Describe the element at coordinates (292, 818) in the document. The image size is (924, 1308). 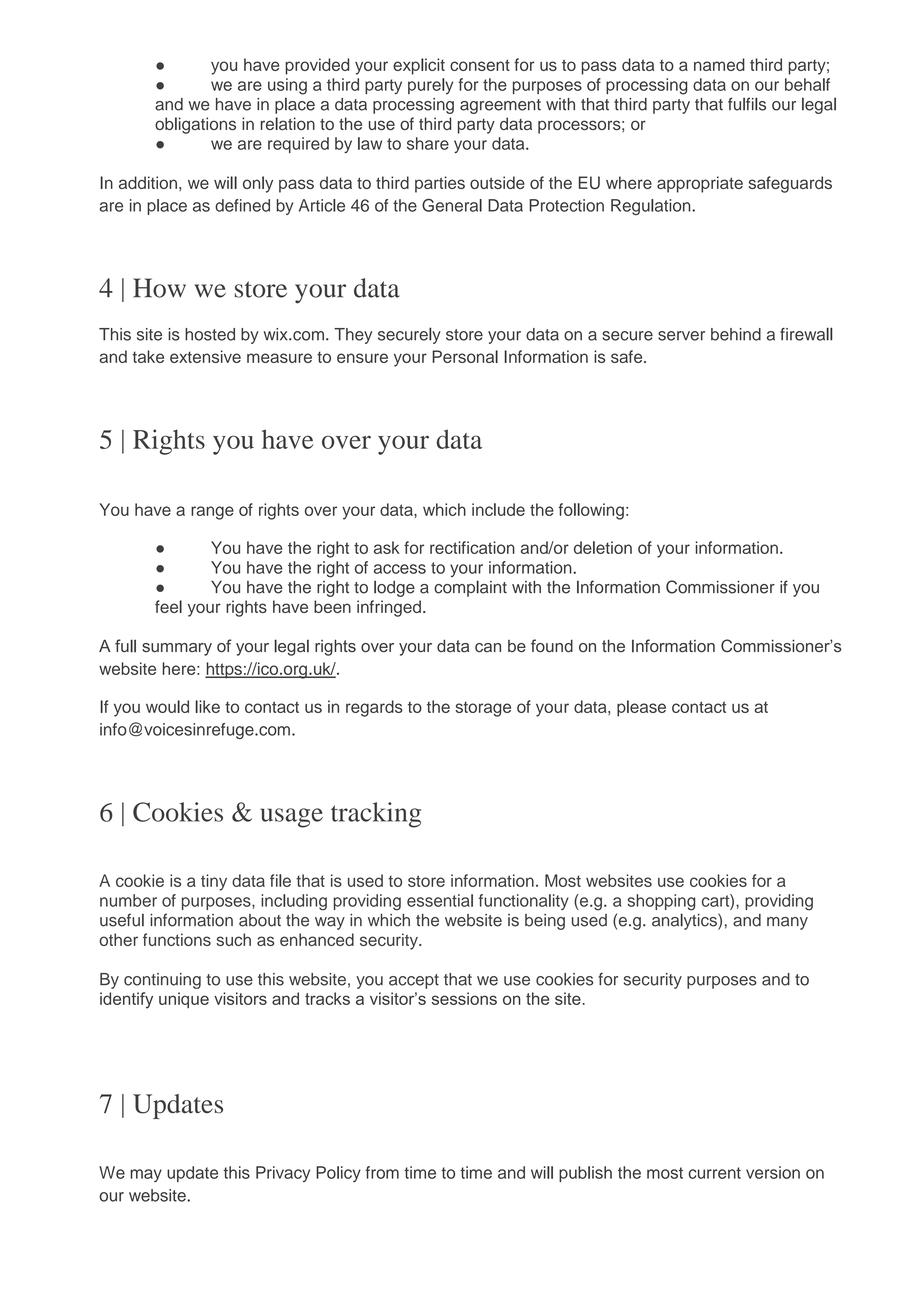
I see `usage` at that location.
